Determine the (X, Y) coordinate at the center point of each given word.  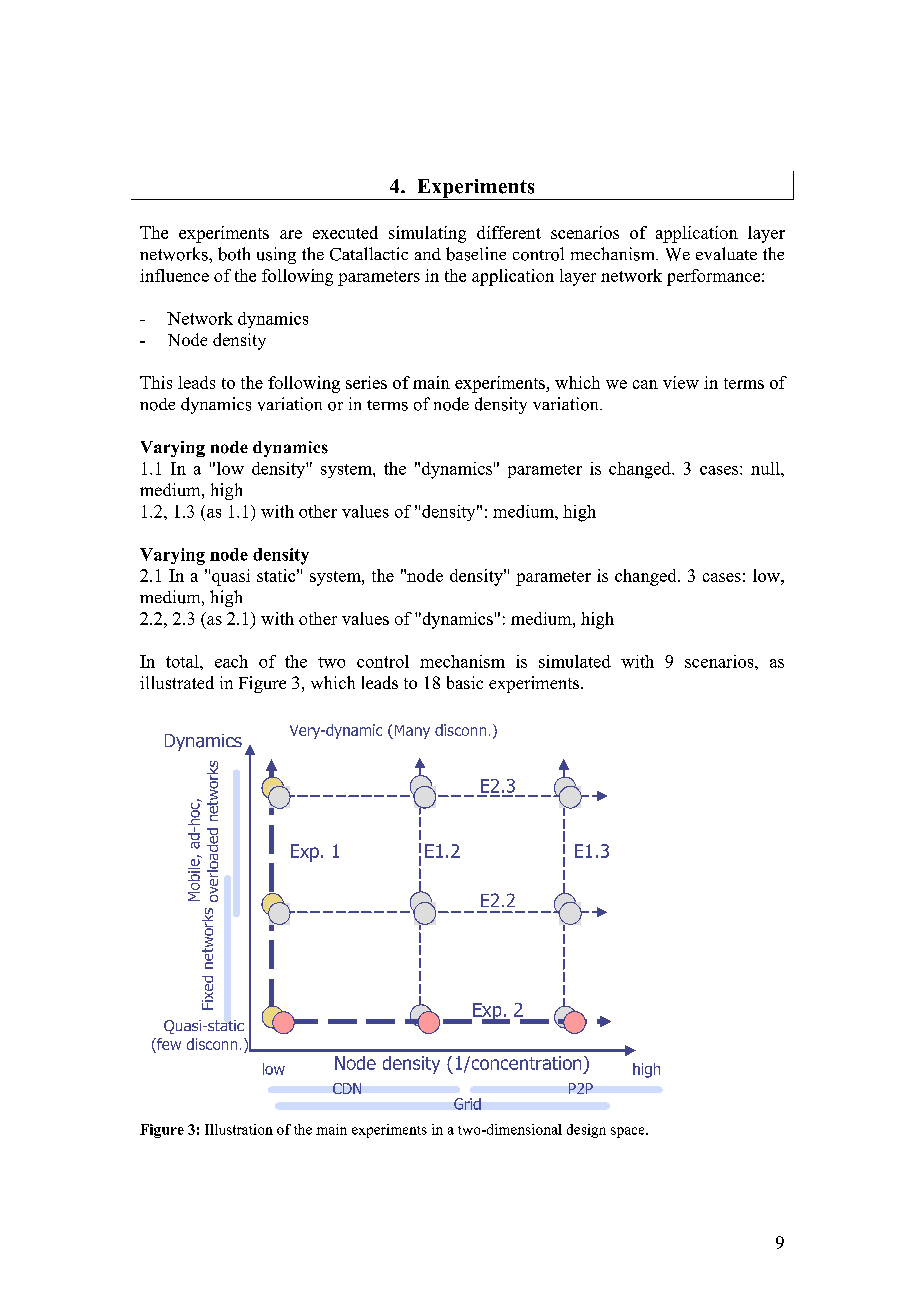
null (766, 468)
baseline (476, 254)
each (231, 661)
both (234, 254)
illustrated (177, 682)
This (156, 382)
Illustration (239, 1129)
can (645, 384)
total (183, 661)
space (629, 1132)
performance (715, 277)
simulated (575, 661)
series (366, 382)
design (586, 1131)
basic (465, 682)
